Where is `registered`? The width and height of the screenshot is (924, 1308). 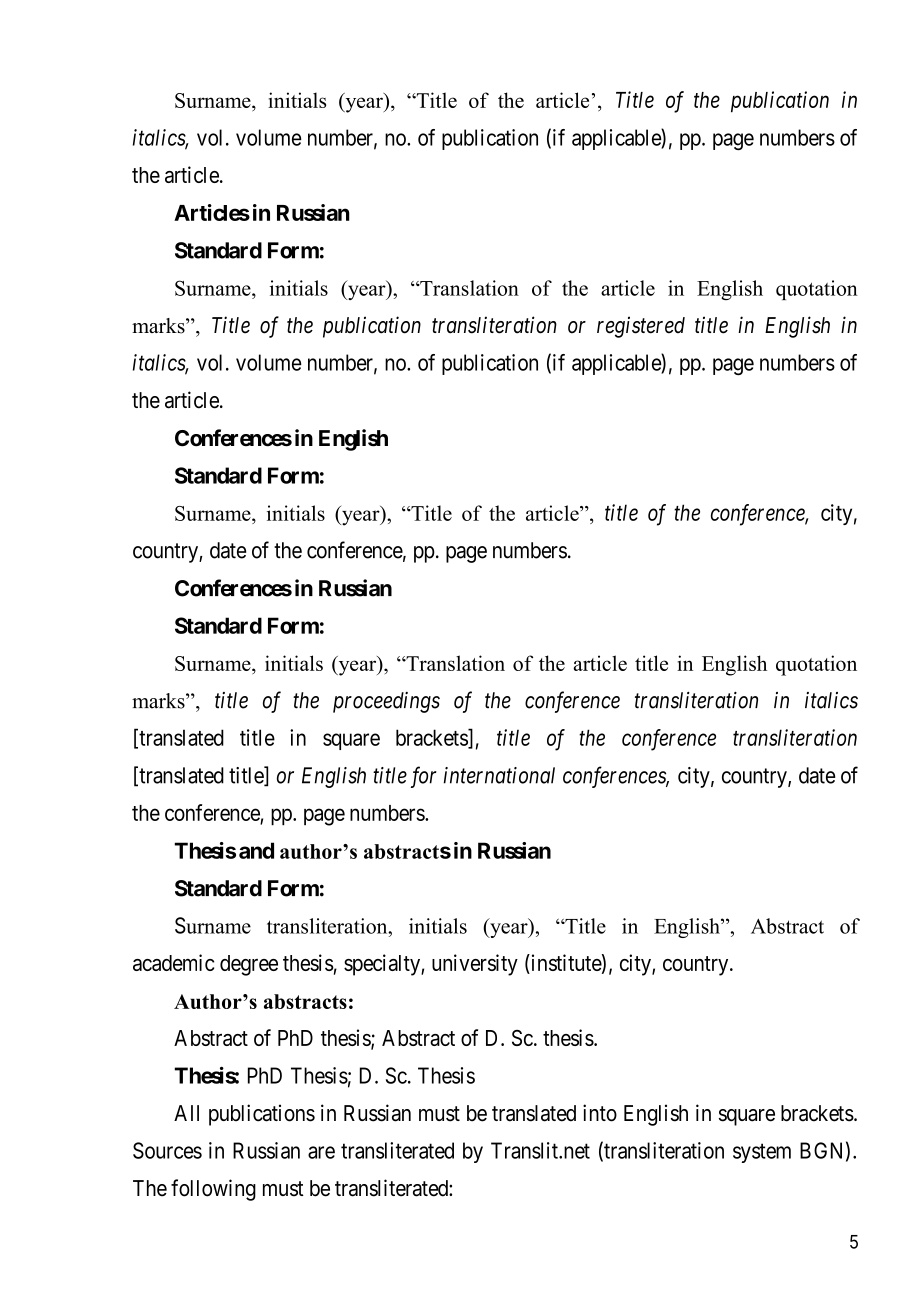
registered is located at coordinates (641, 327).
